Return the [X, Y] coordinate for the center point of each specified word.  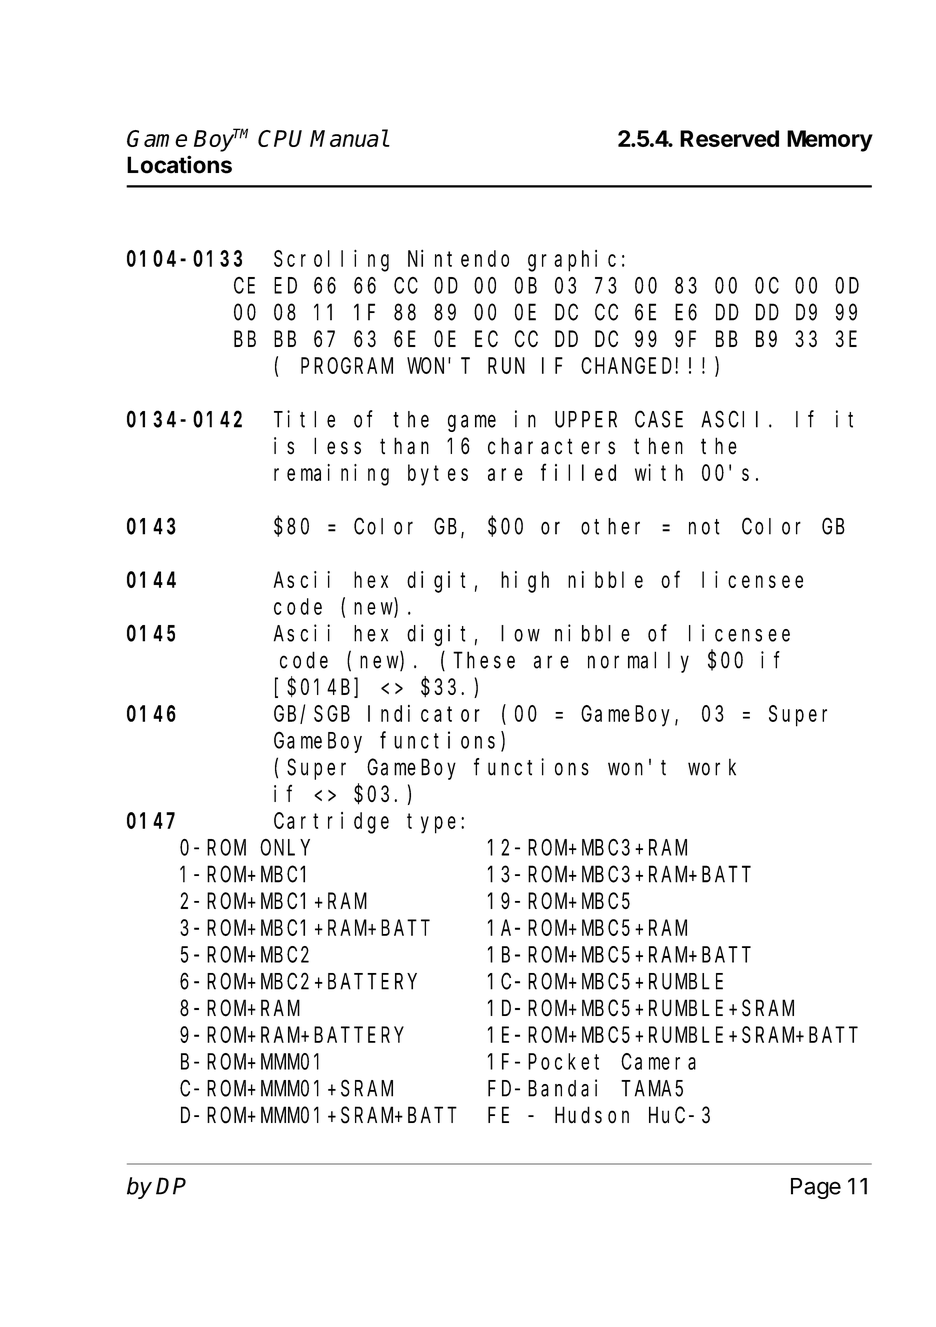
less [337, 446]
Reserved [729, 138]
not [704, 527]
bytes [438, 475]
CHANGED [629, 365]
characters [551, 446]
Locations [179, 164]
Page [816, 1188]
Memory [830, 141]
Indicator [424, 713]
